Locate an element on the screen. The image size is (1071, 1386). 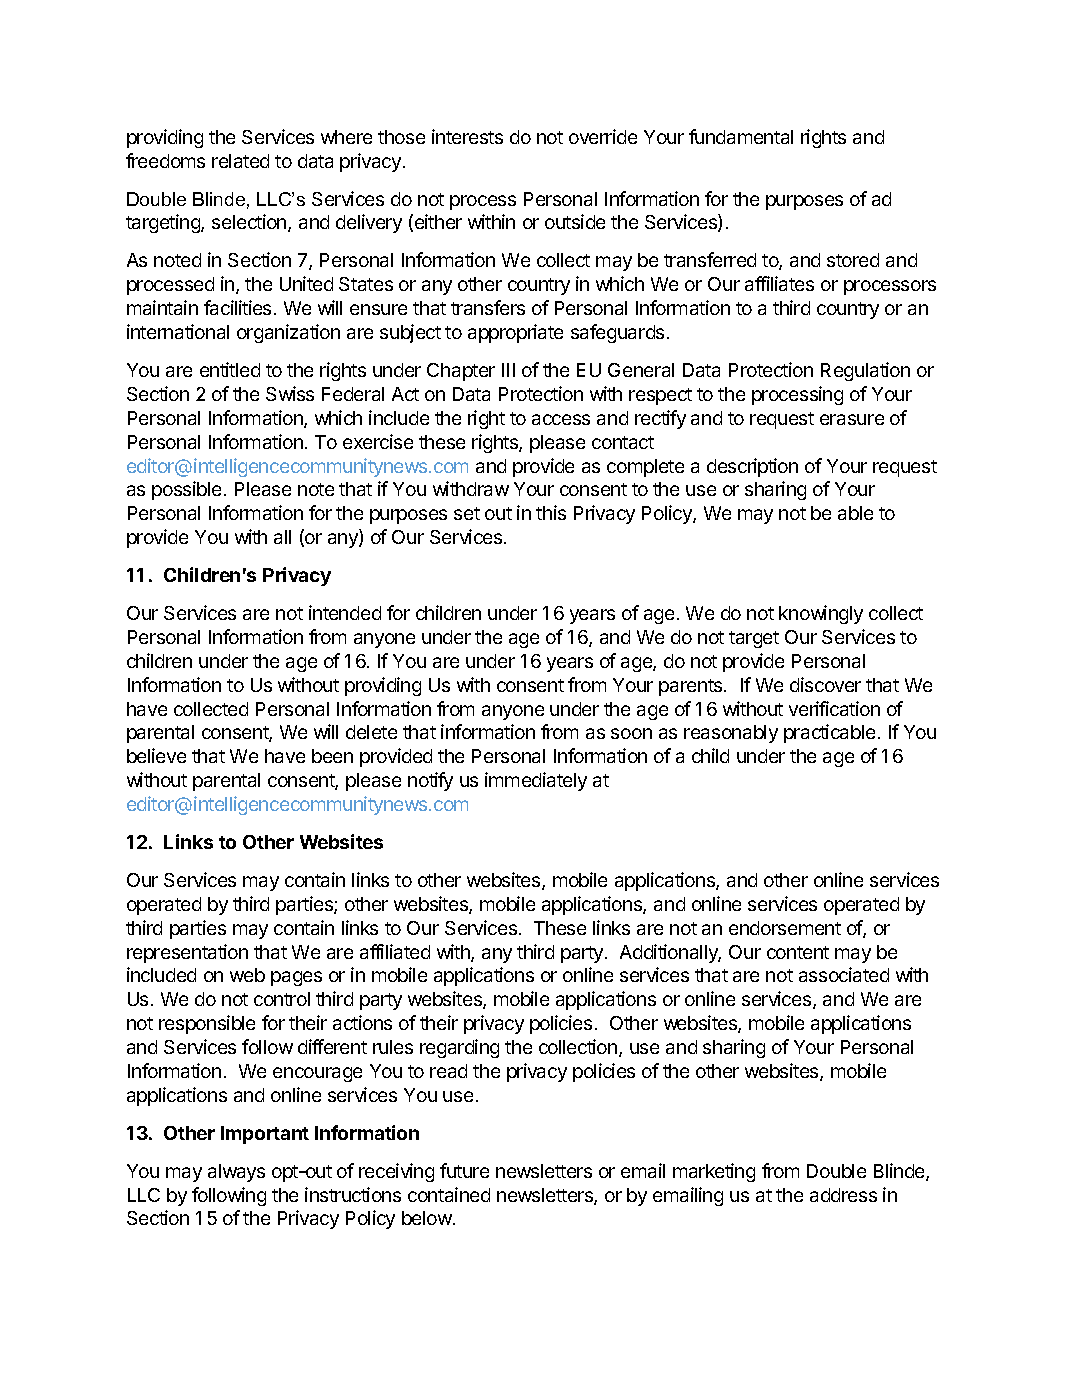
interests is located at coordinates (467, 136).
